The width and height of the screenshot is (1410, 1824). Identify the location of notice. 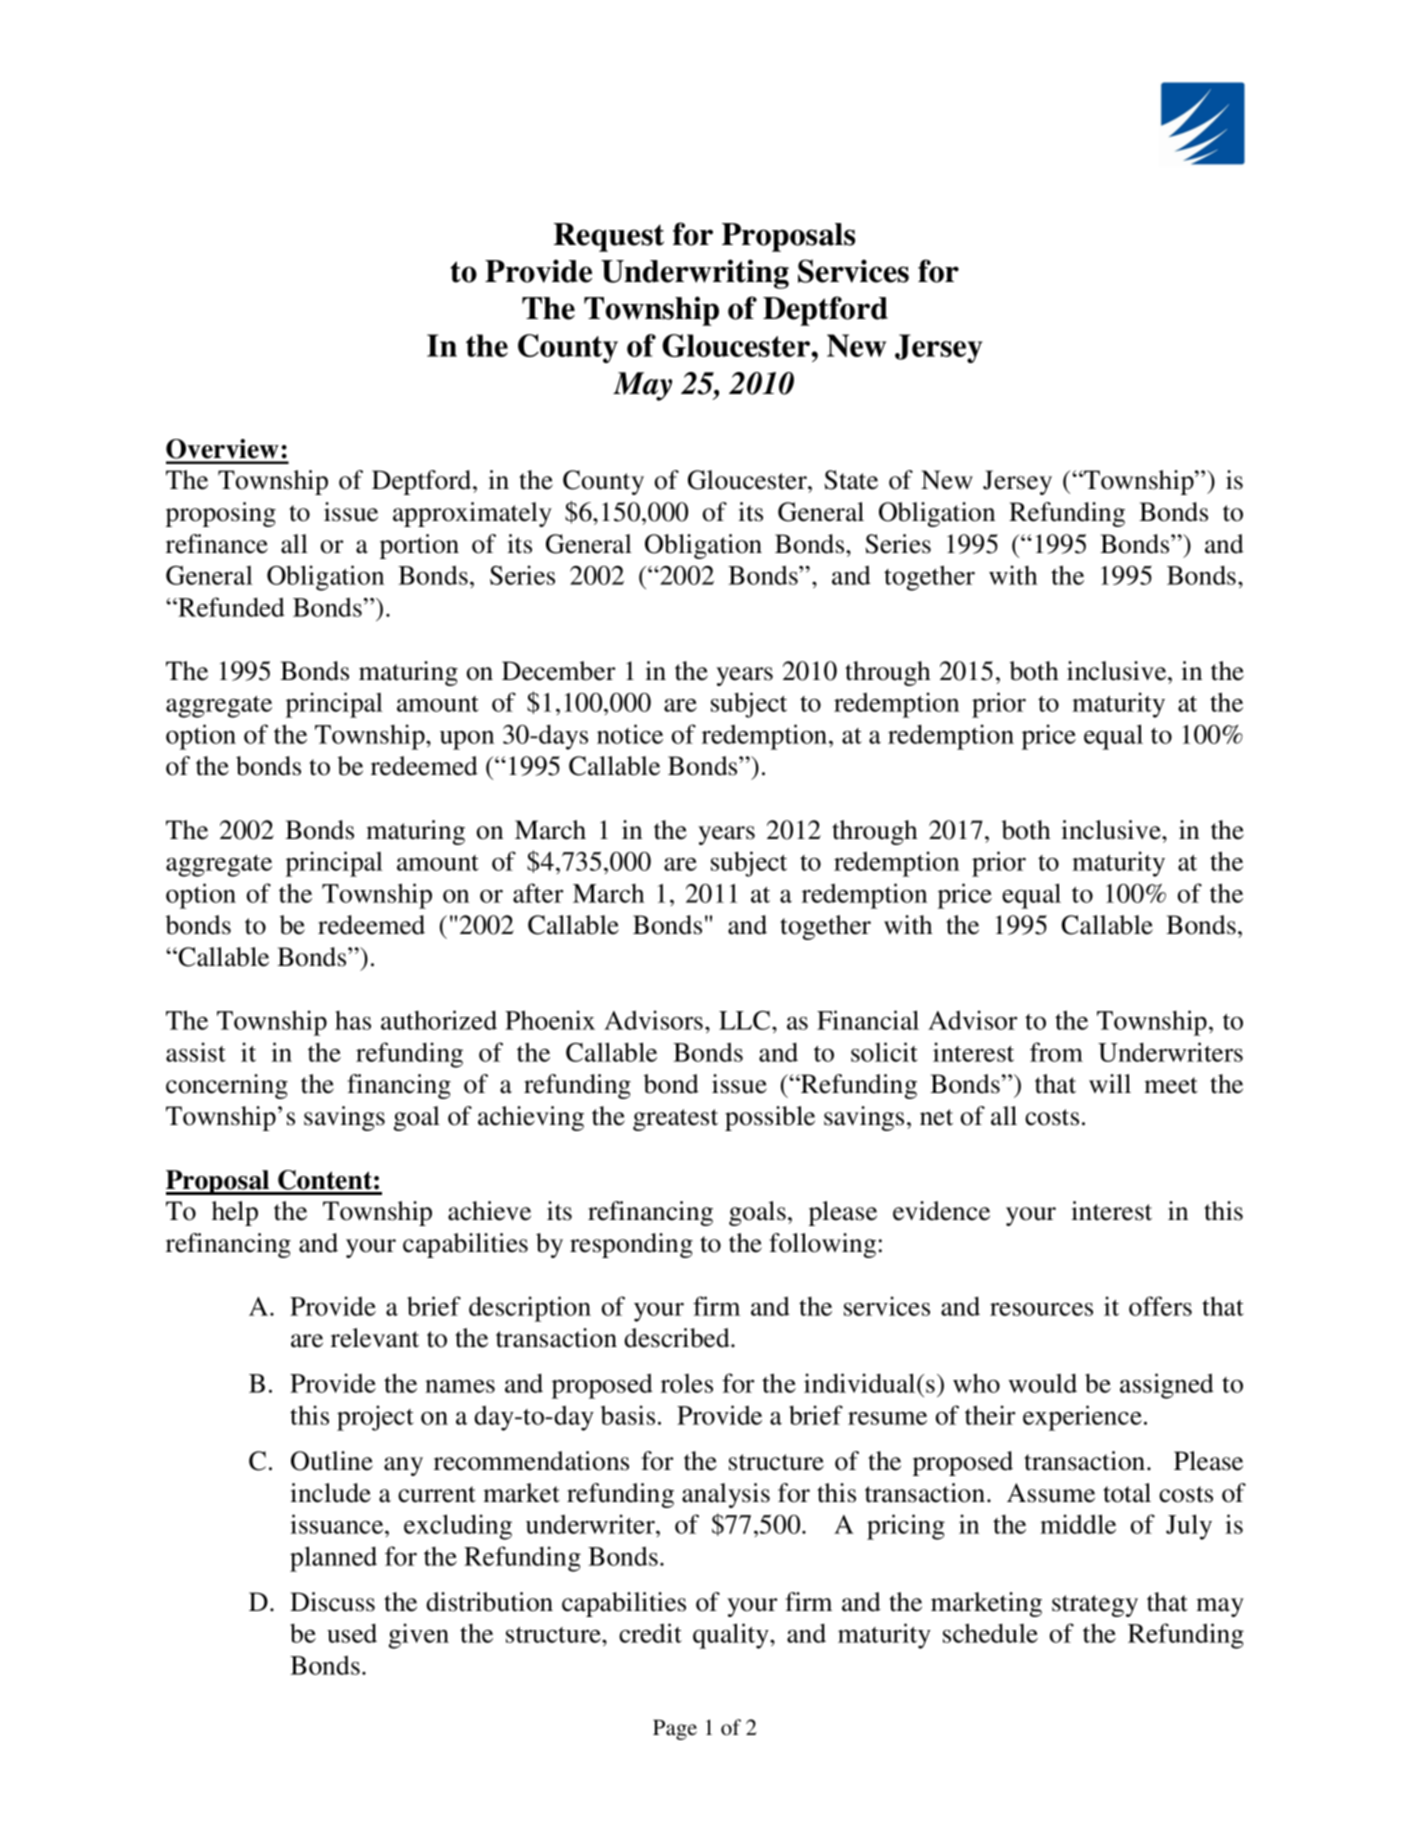
(630, 734).
